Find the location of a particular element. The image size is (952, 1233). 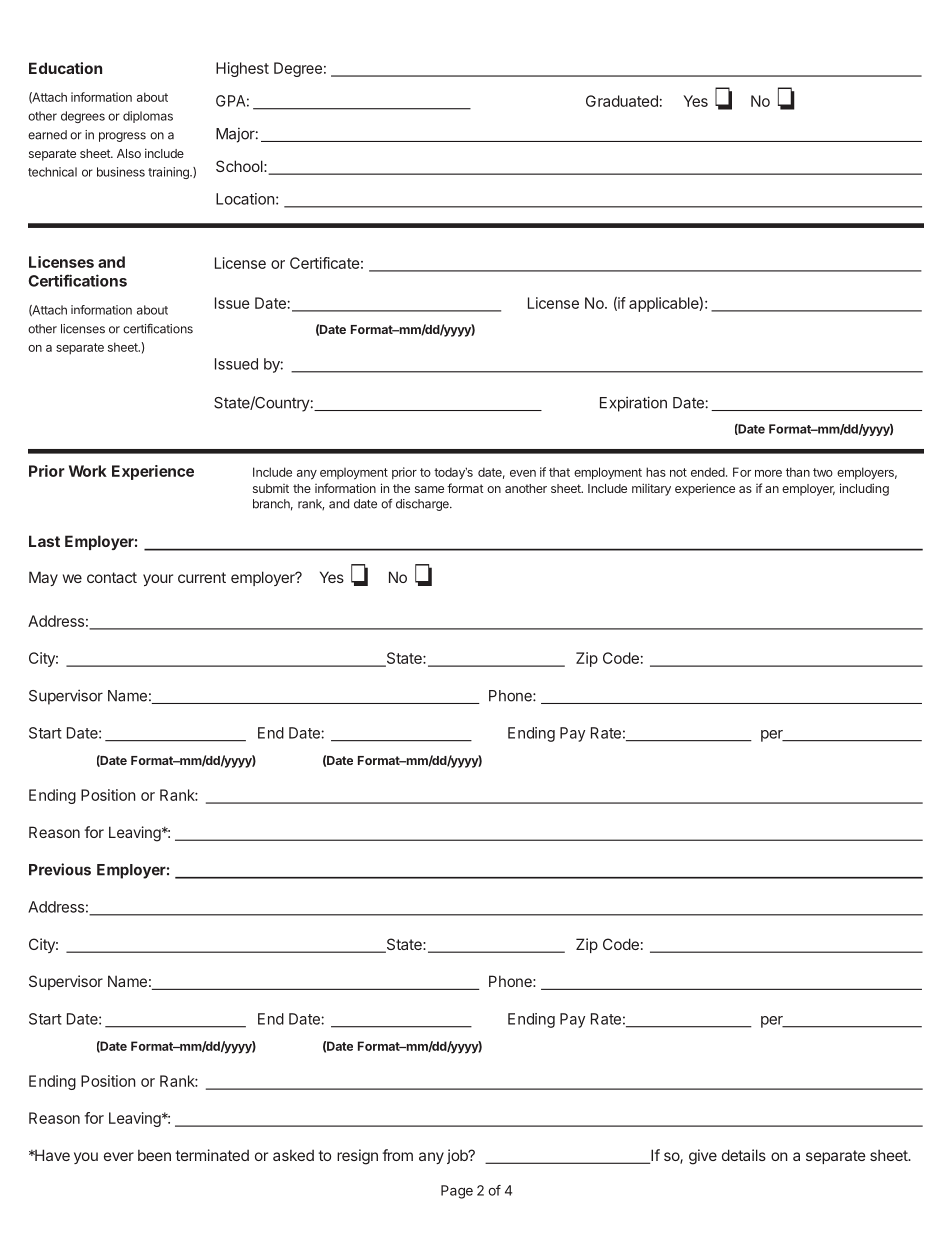

than is located at coordinates (798, 472).
